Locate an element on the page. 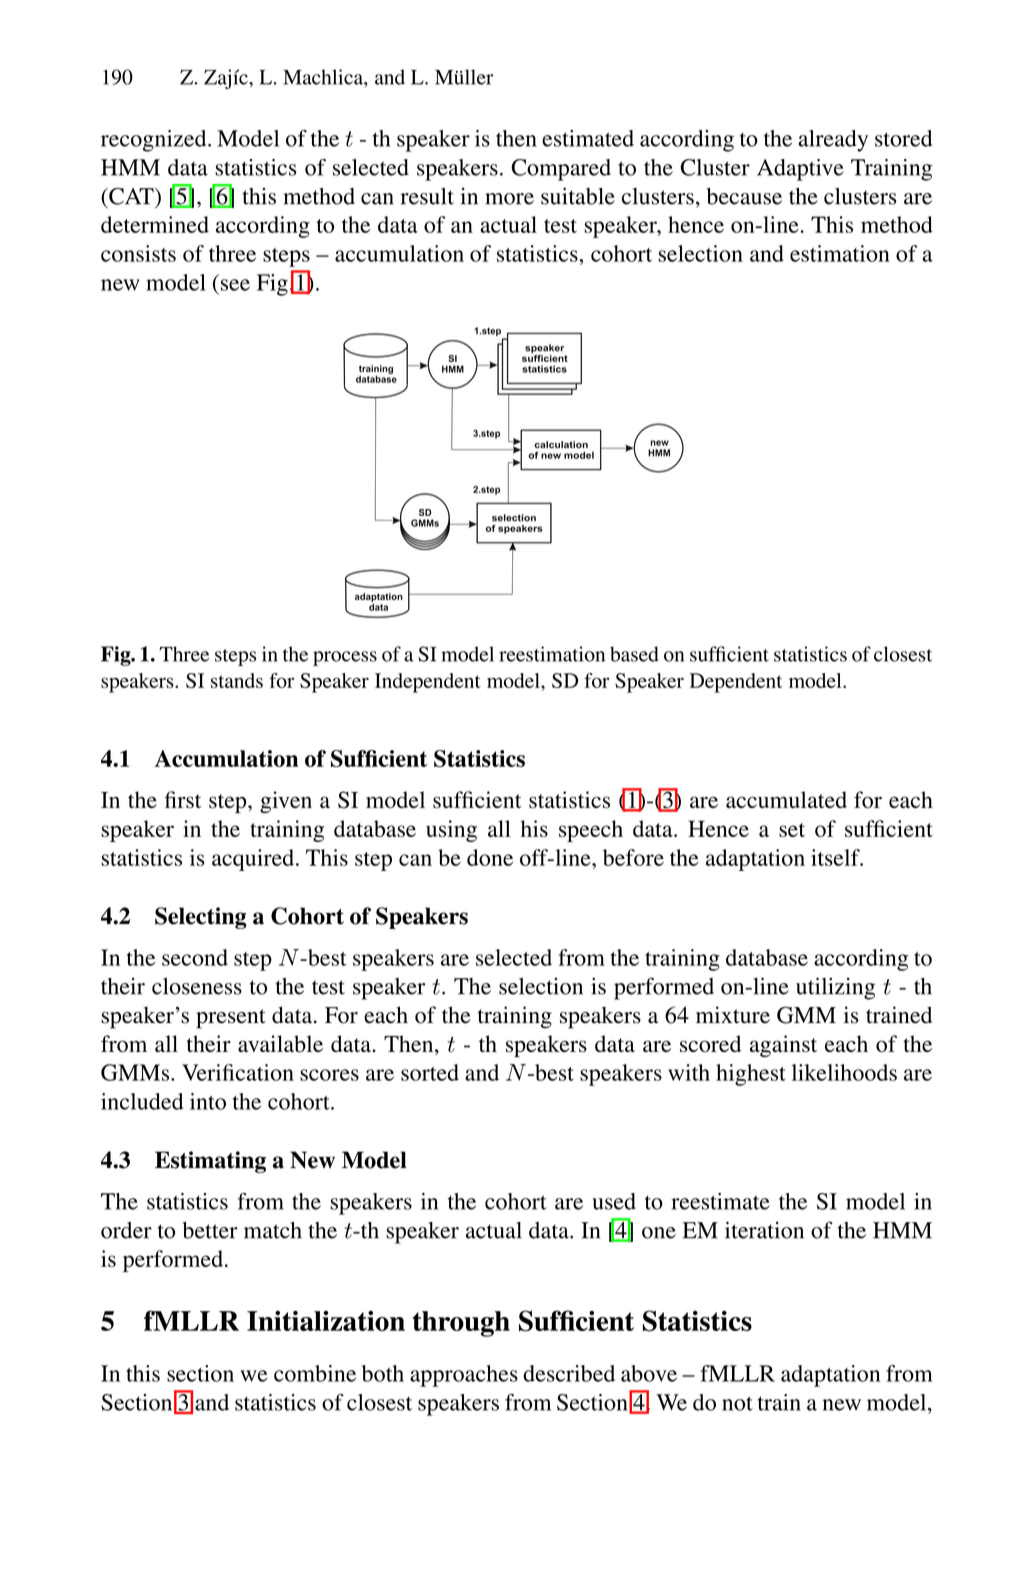  accumulated is located at coordinates (786, 799).
